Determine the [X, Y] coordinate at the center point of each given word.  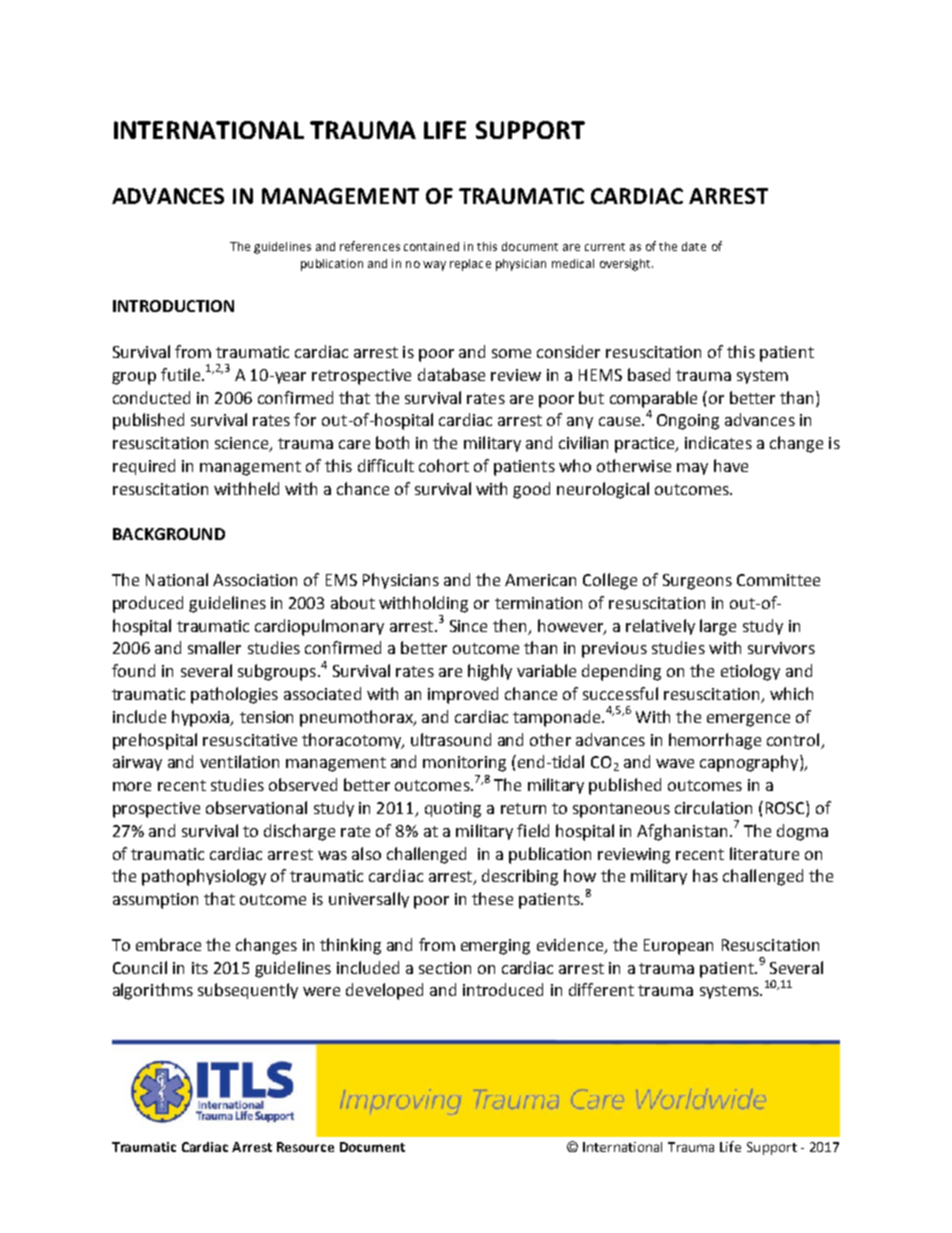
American [540, 580]
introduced [503, 989]
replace [470, 265]
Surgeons [697, 582]
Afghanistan [682, 832]
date [694, 246]
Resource [305, 1147]
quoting [453, 810]
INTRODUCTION [173, 306]
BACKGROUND [169, 534]
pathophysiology [204, 877]
